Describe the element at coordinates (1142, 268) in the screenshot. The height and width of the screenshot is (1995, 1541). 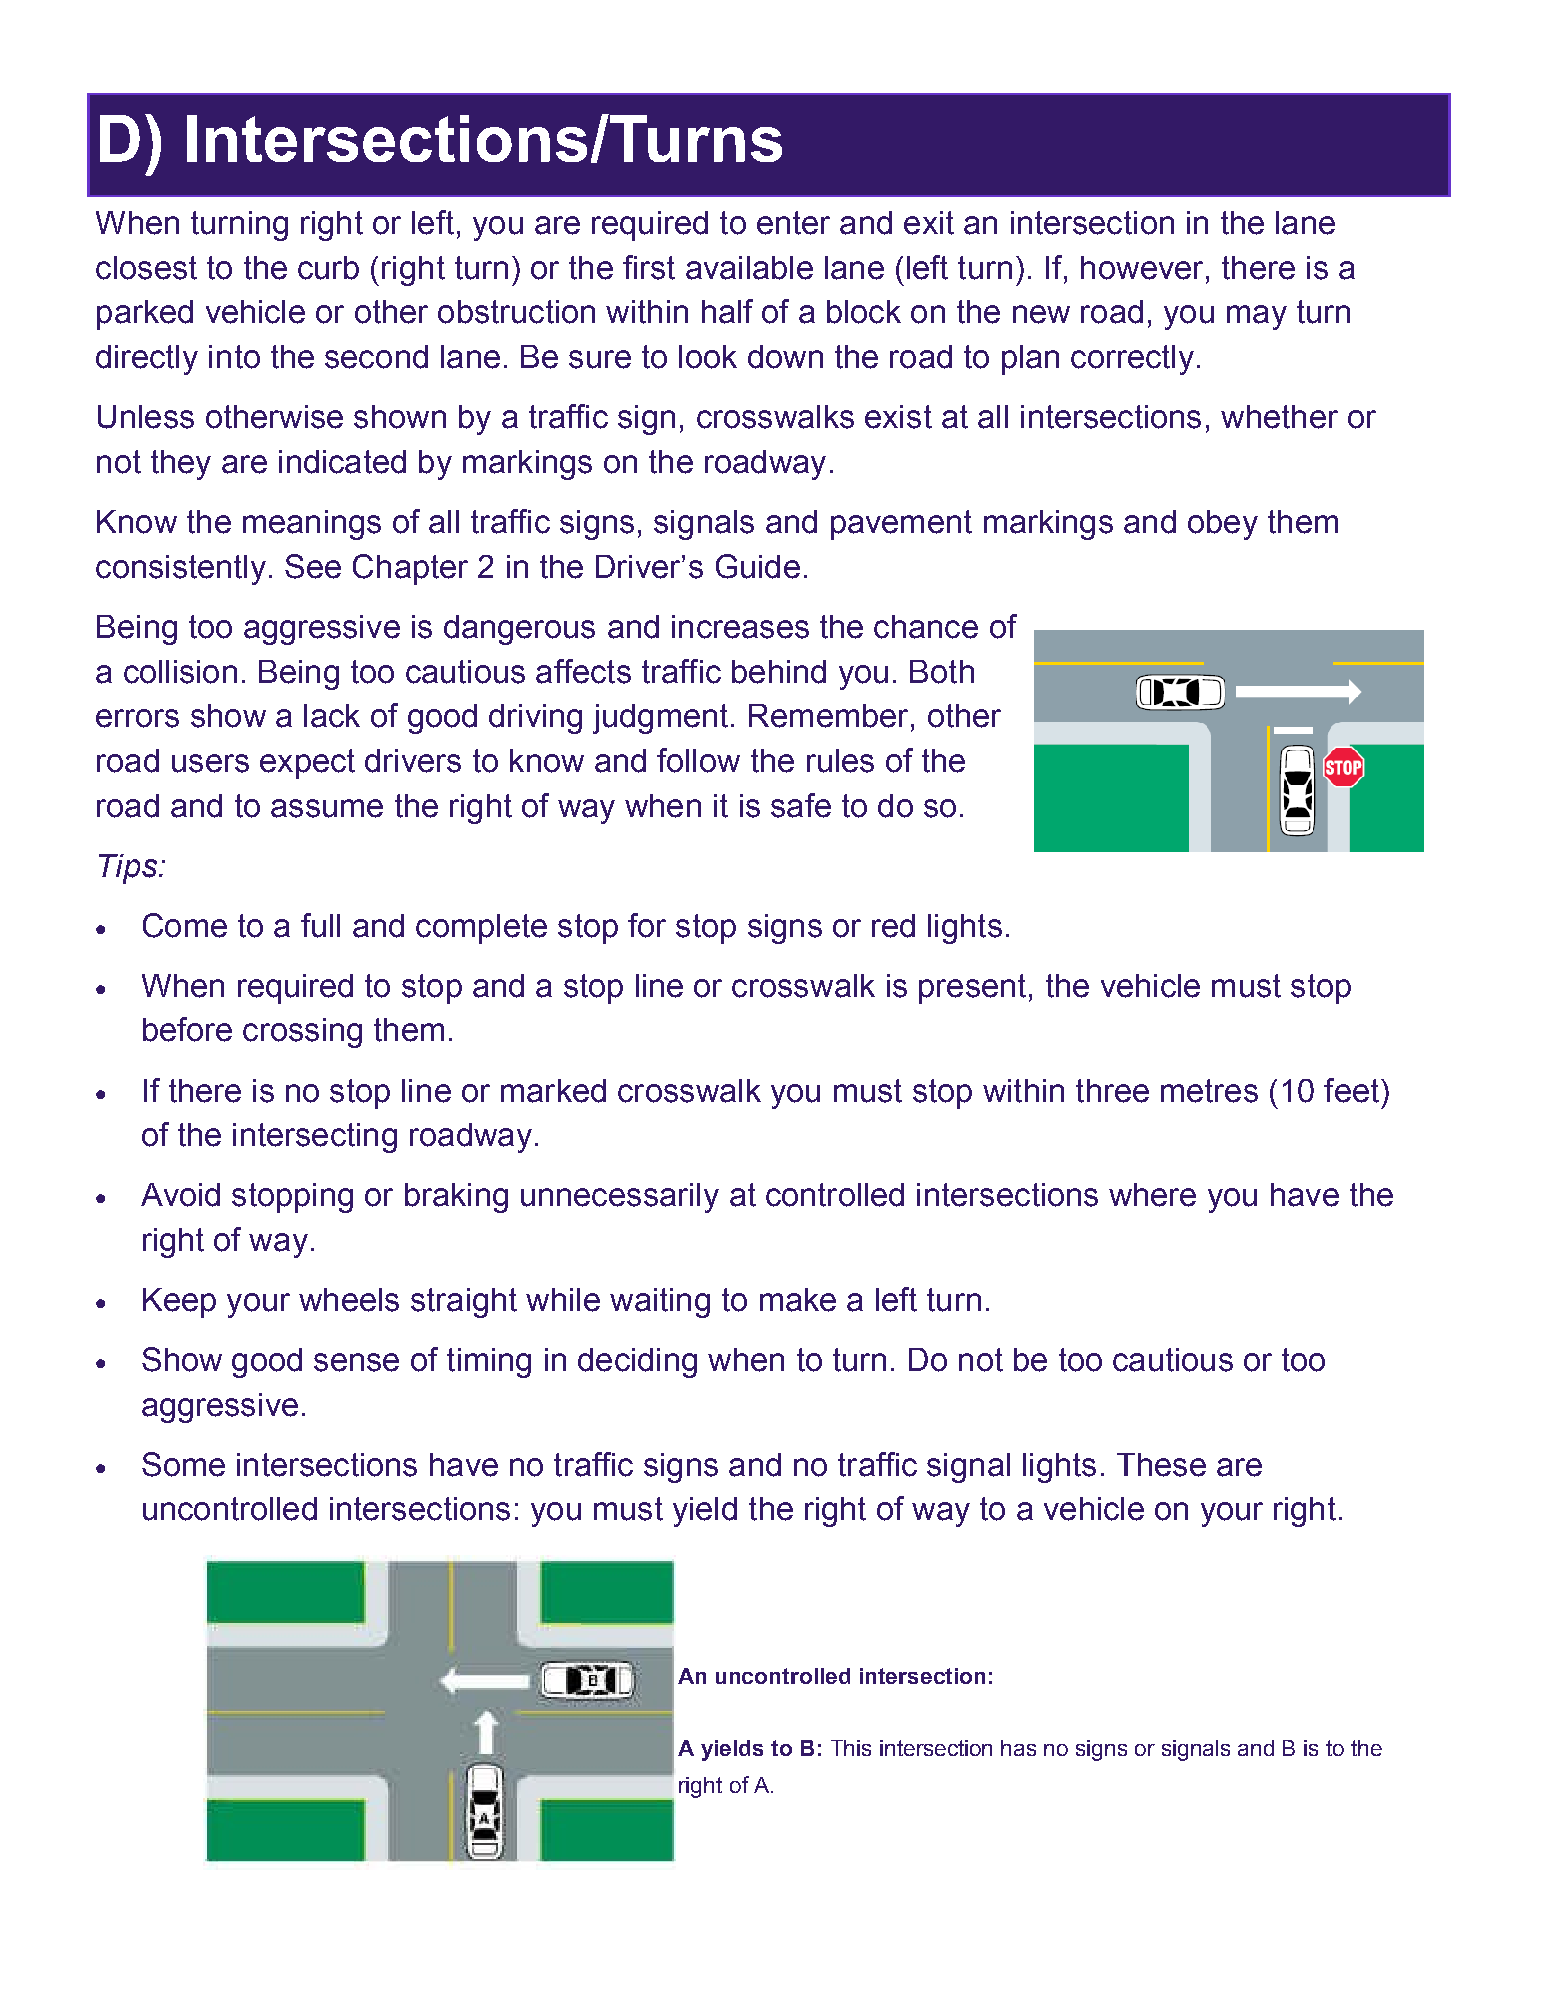
I see `however` at that location.
